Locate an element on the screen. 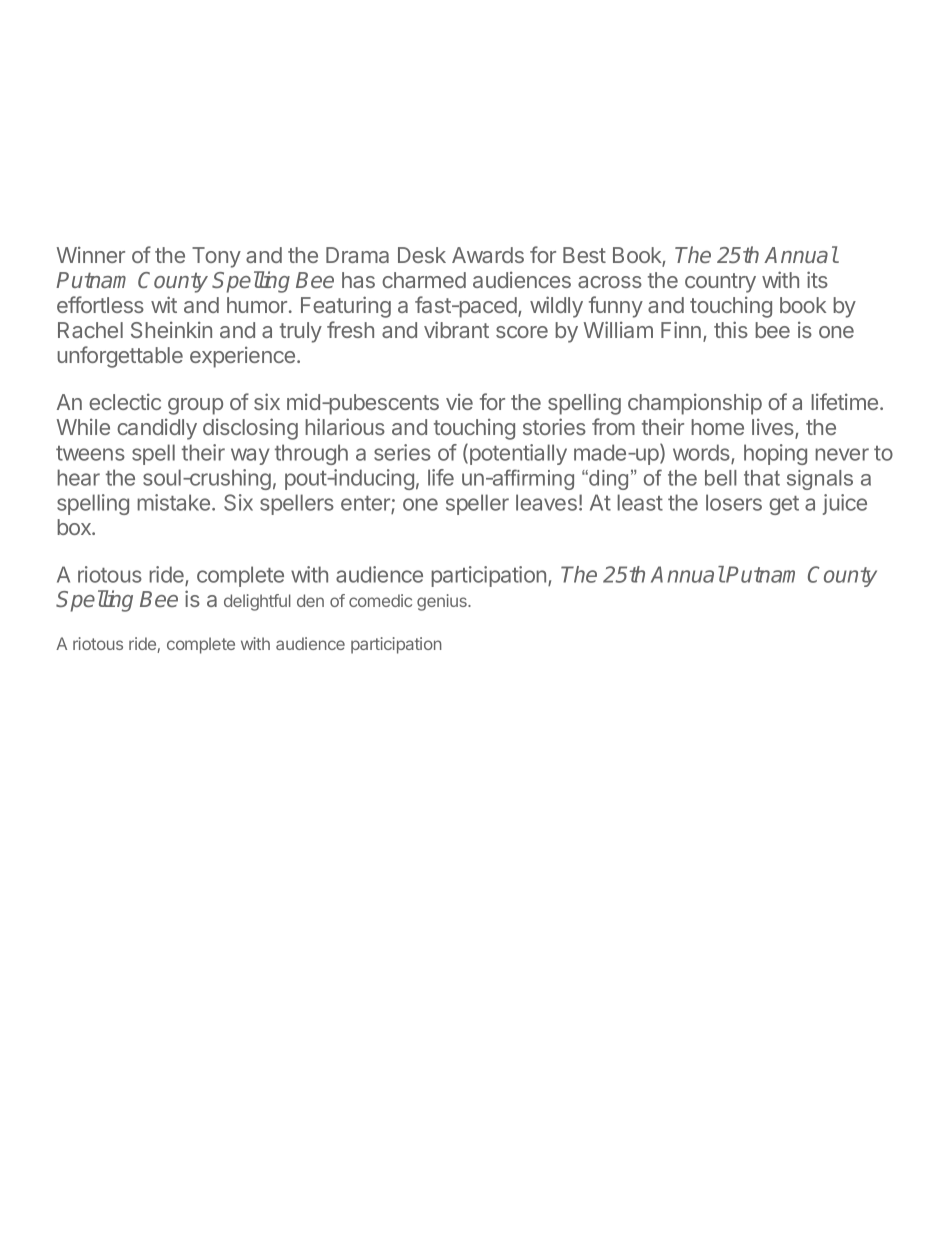  unforgettable is located at coordinates (120, 357).
